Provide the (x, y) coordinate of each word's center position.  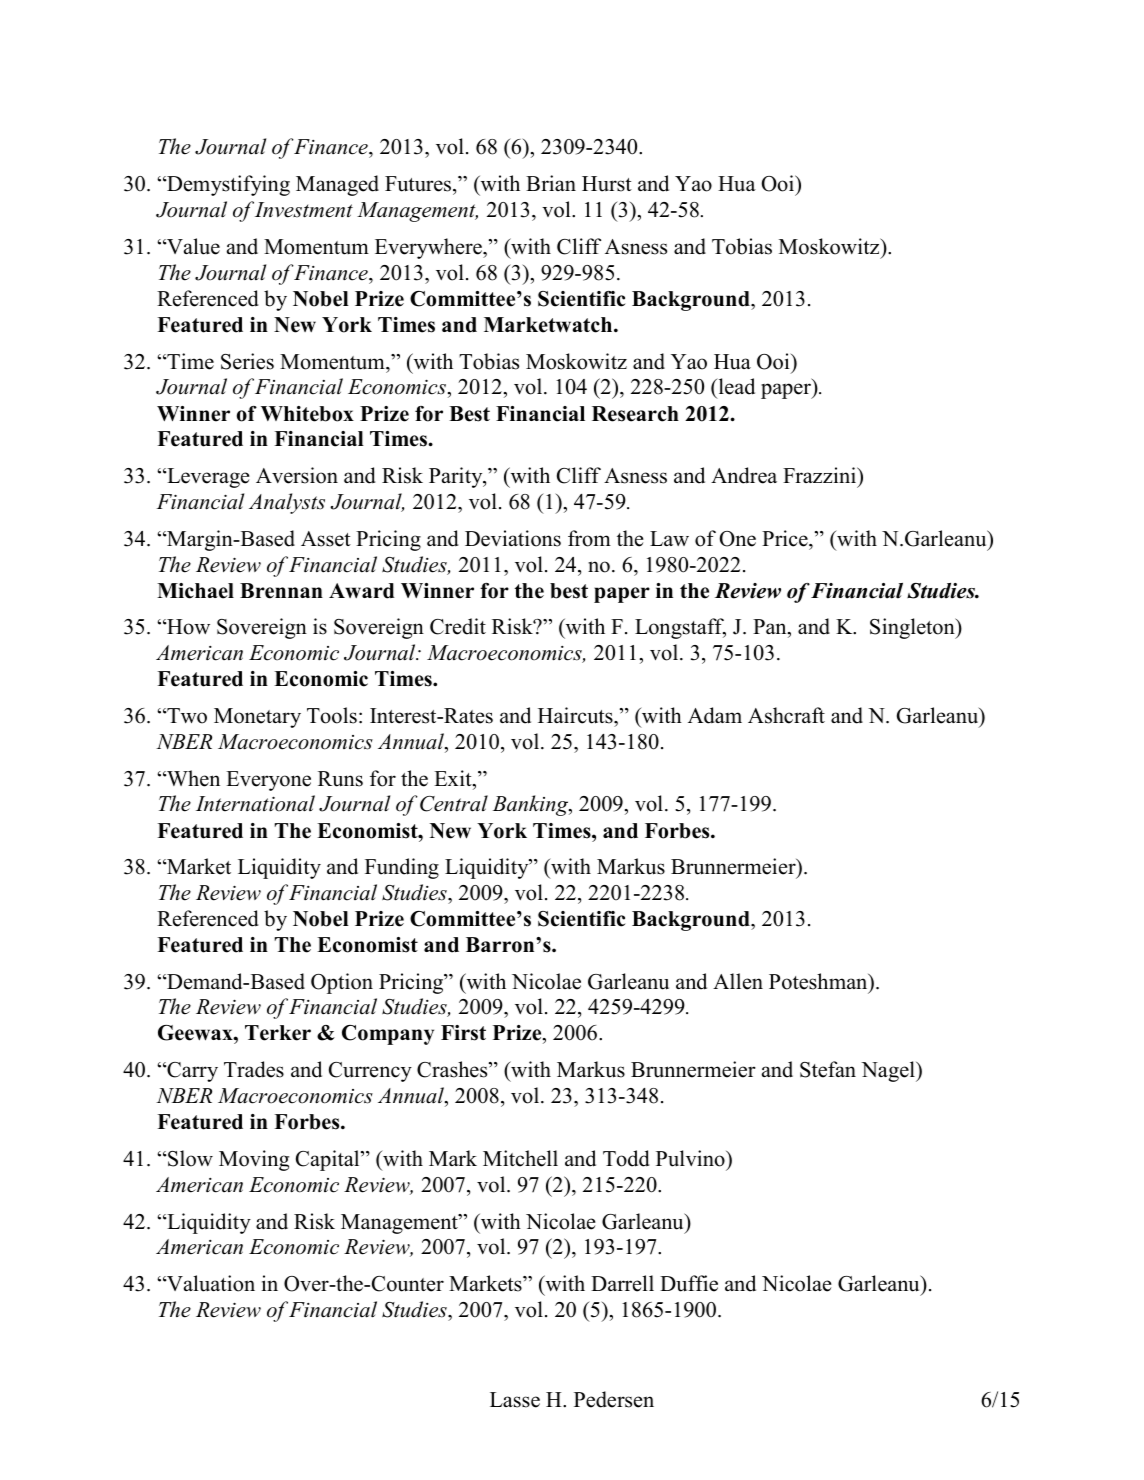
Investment (304, 210)
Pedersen (614, 1399)
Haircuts (576, 715)
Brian (551, 183)
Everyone (268, 781)
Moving (254, 1160)
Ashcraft (786, 715)
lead (735, 388)
